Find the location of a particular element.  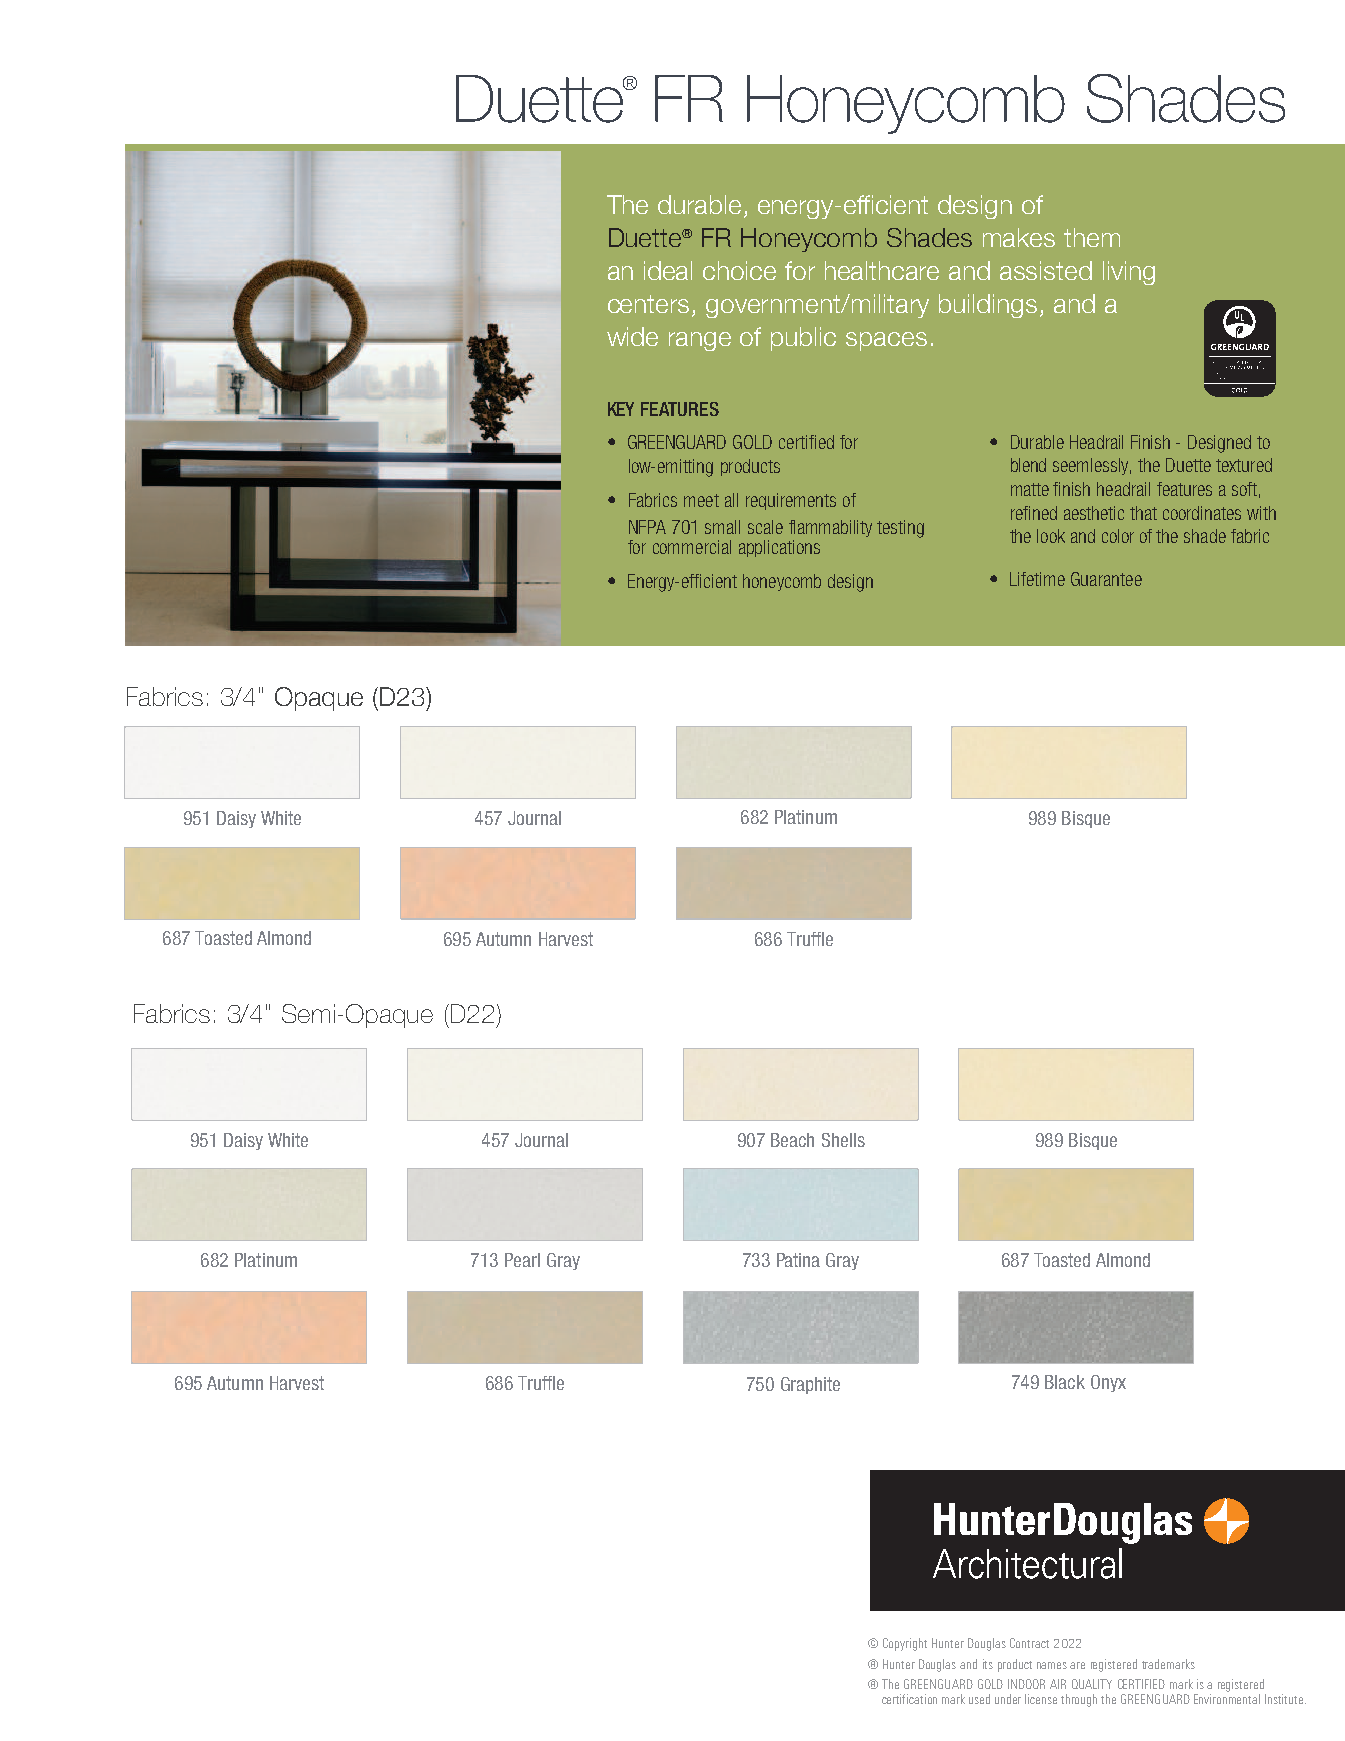

Beach is located at coordinates (792, 1140).
